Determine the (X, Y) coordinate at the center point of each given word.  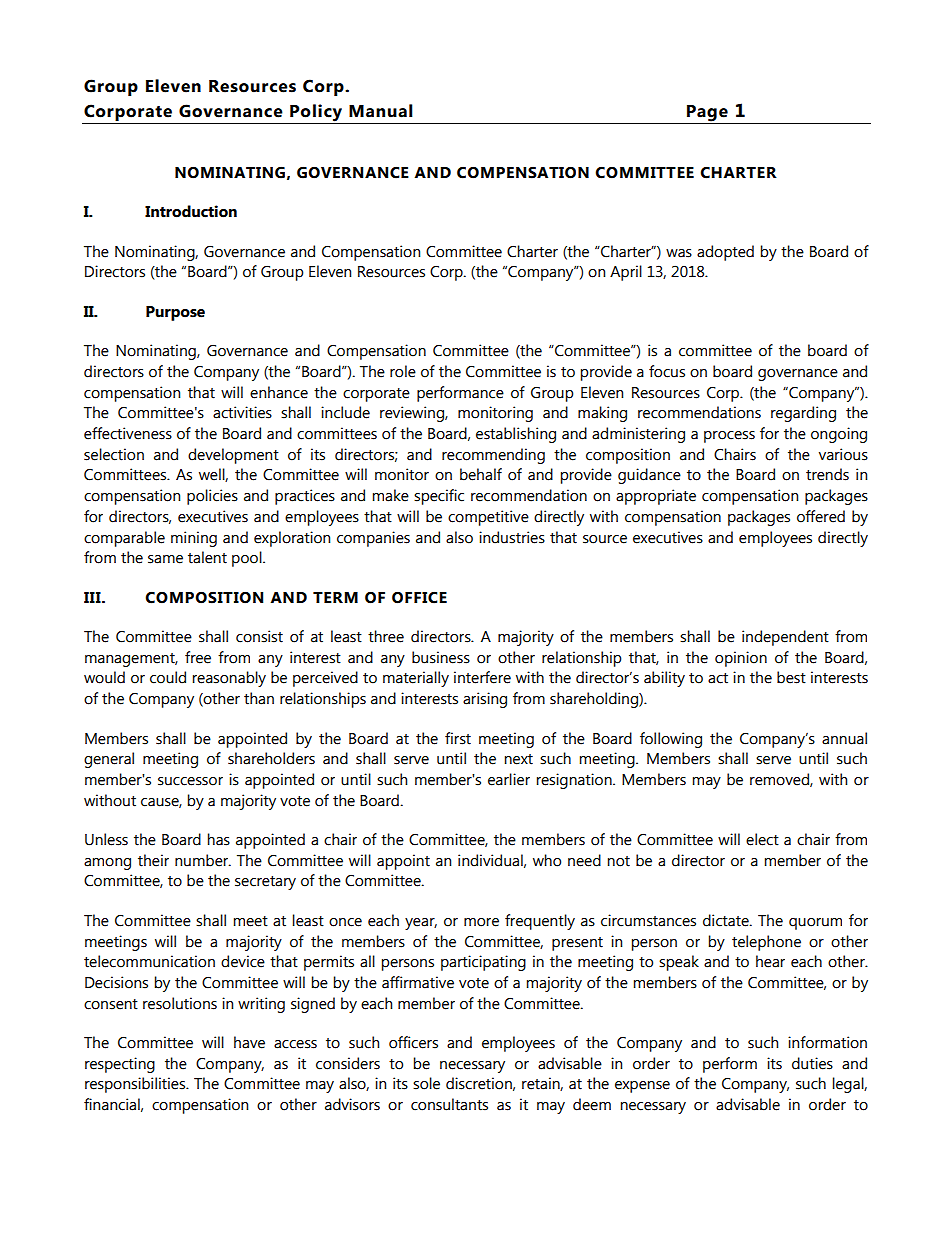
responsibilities (136, 1085)
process (729, 437)
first (458, 738)
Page (707, 113)
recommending (493, 456)
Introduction (191, 211)
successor (190, 781)
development (233, 456)
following (671, 740)
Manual (381, 111)
